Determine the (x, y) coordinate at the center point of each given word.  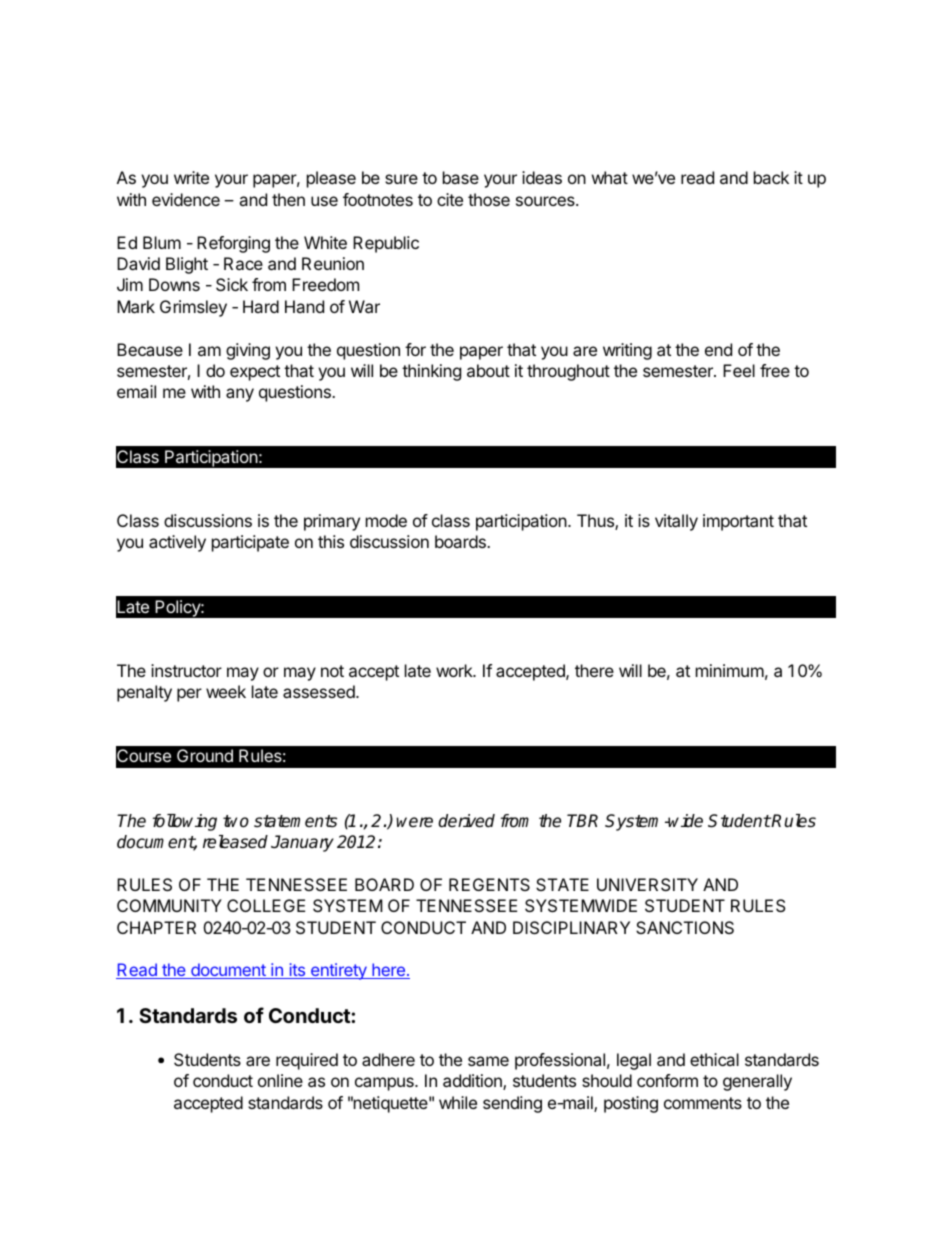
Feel (739, 370)
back (771, 177)
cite (450, 199)
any (240, 395)
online (280, 1080)
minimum (730, 670)
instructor (186, 670)
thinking (431, 372)
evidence (186, 199)
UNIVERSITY (647, 884)
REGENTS (489, 884)
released (235, 842)
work (455, 670)
